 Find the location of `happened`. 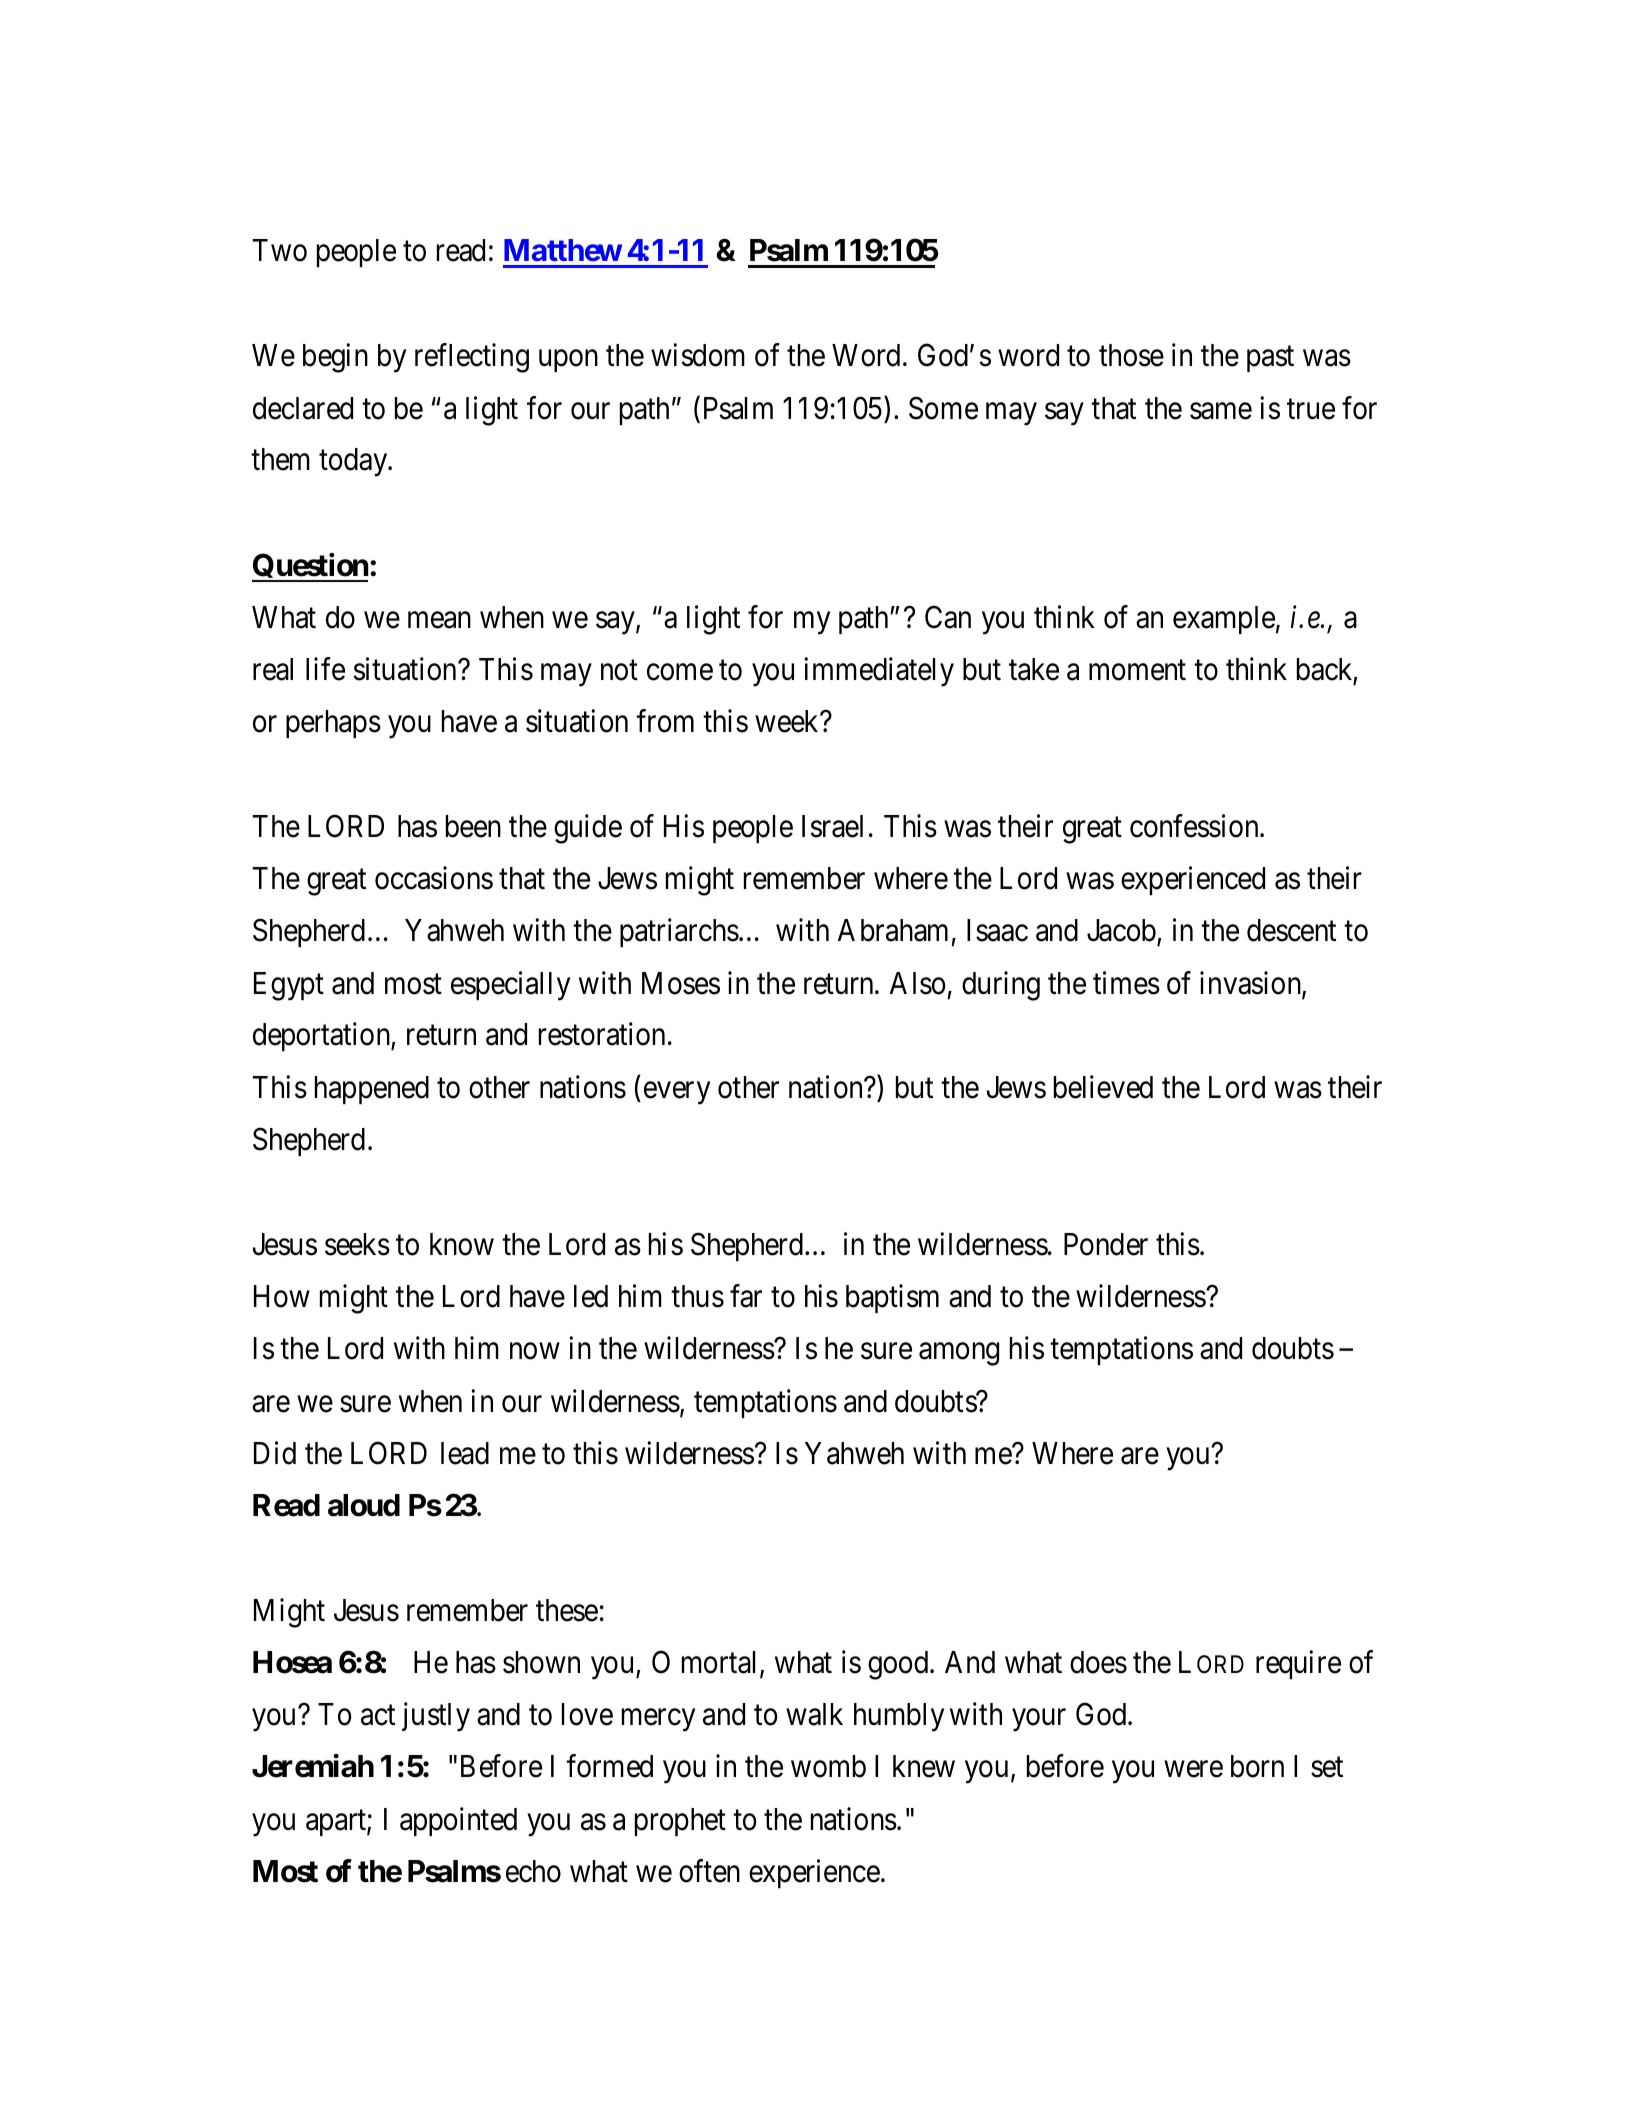

happened is located at coordinates (372, 1090).
